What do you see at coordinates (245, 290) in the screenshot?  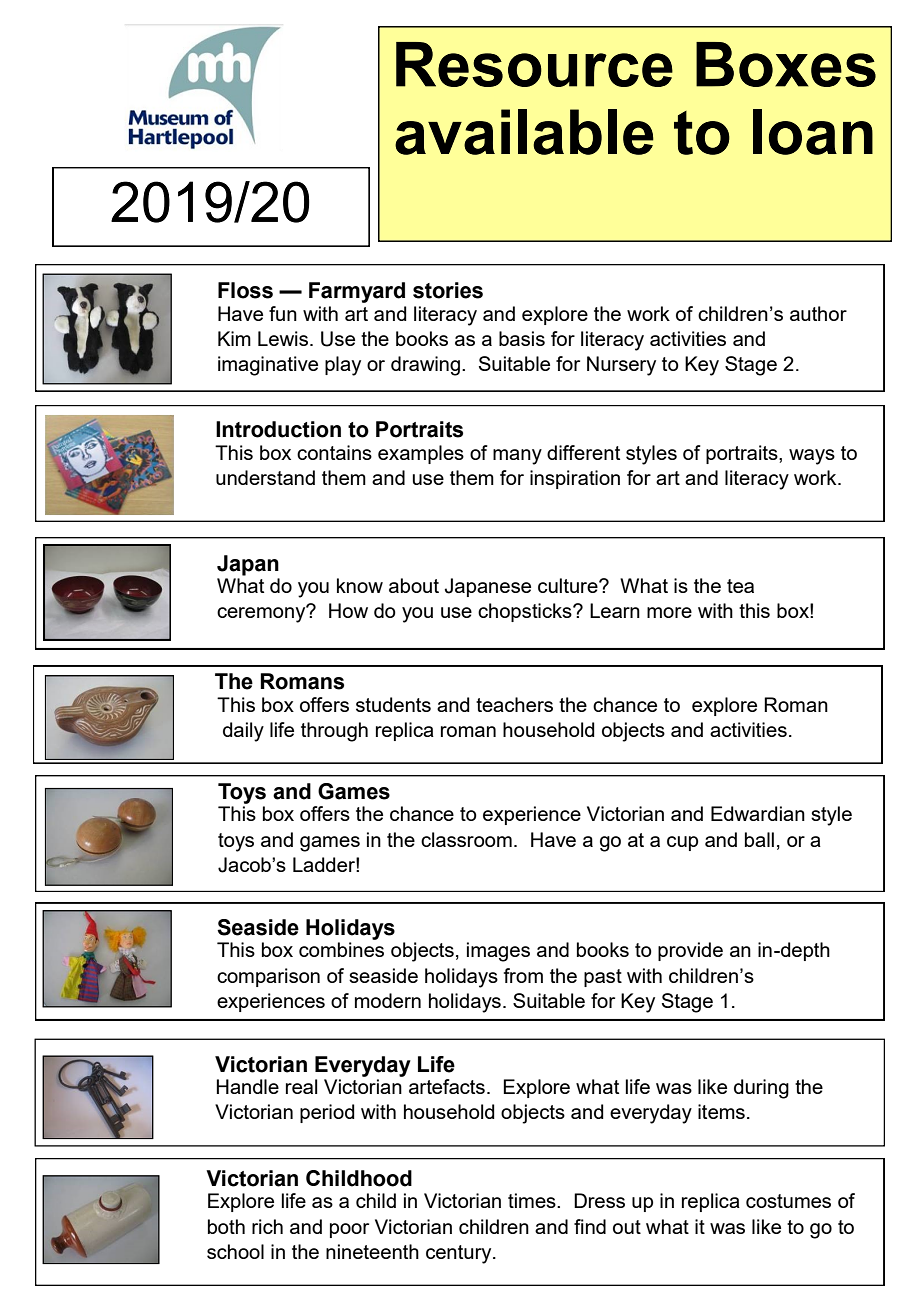 I see `Floss` at bounding box center [245, 290].
